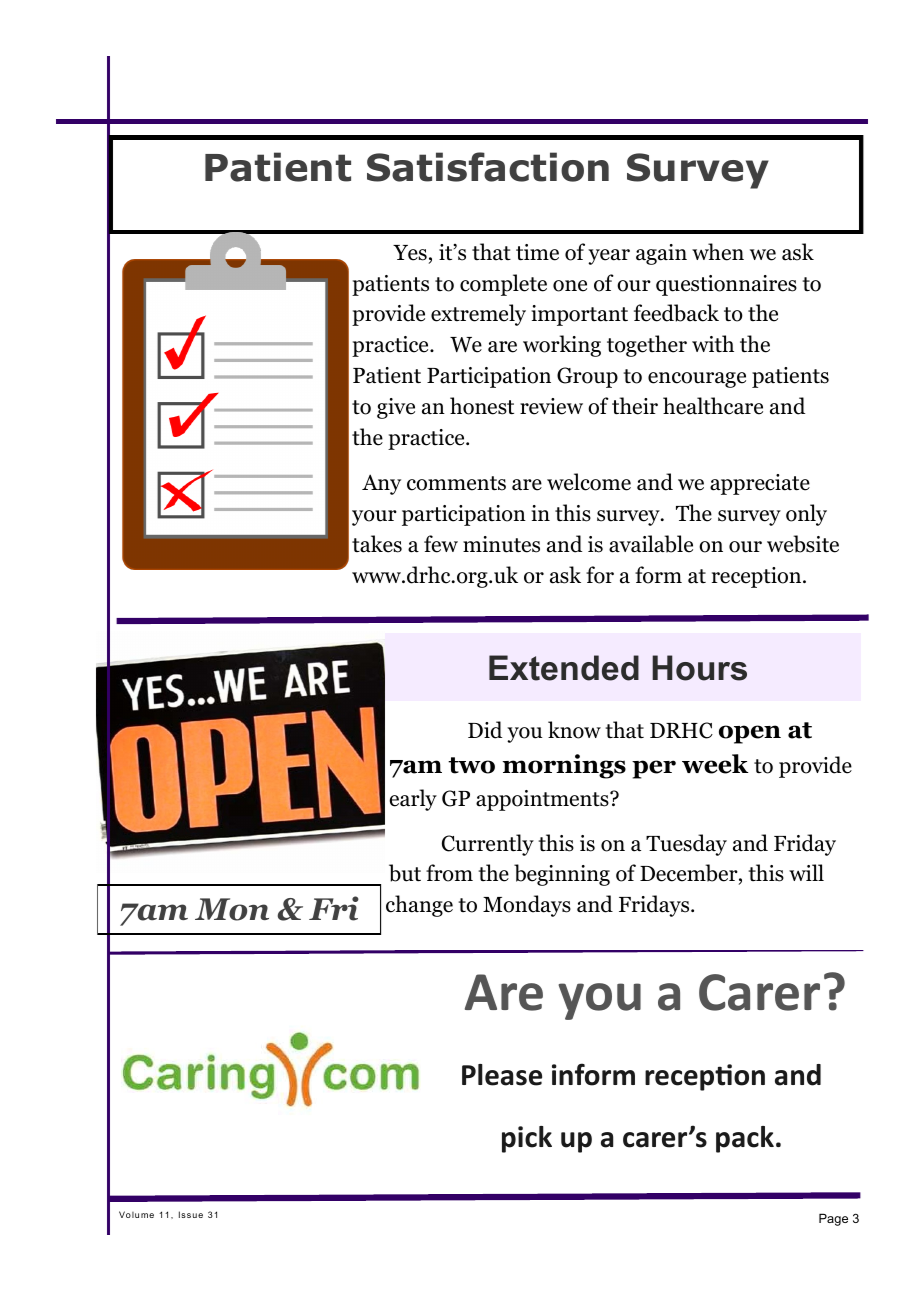 The image size is (924, 1308). Describe the element at coordinates (806, 872) in the image. I see `will` at that location.
